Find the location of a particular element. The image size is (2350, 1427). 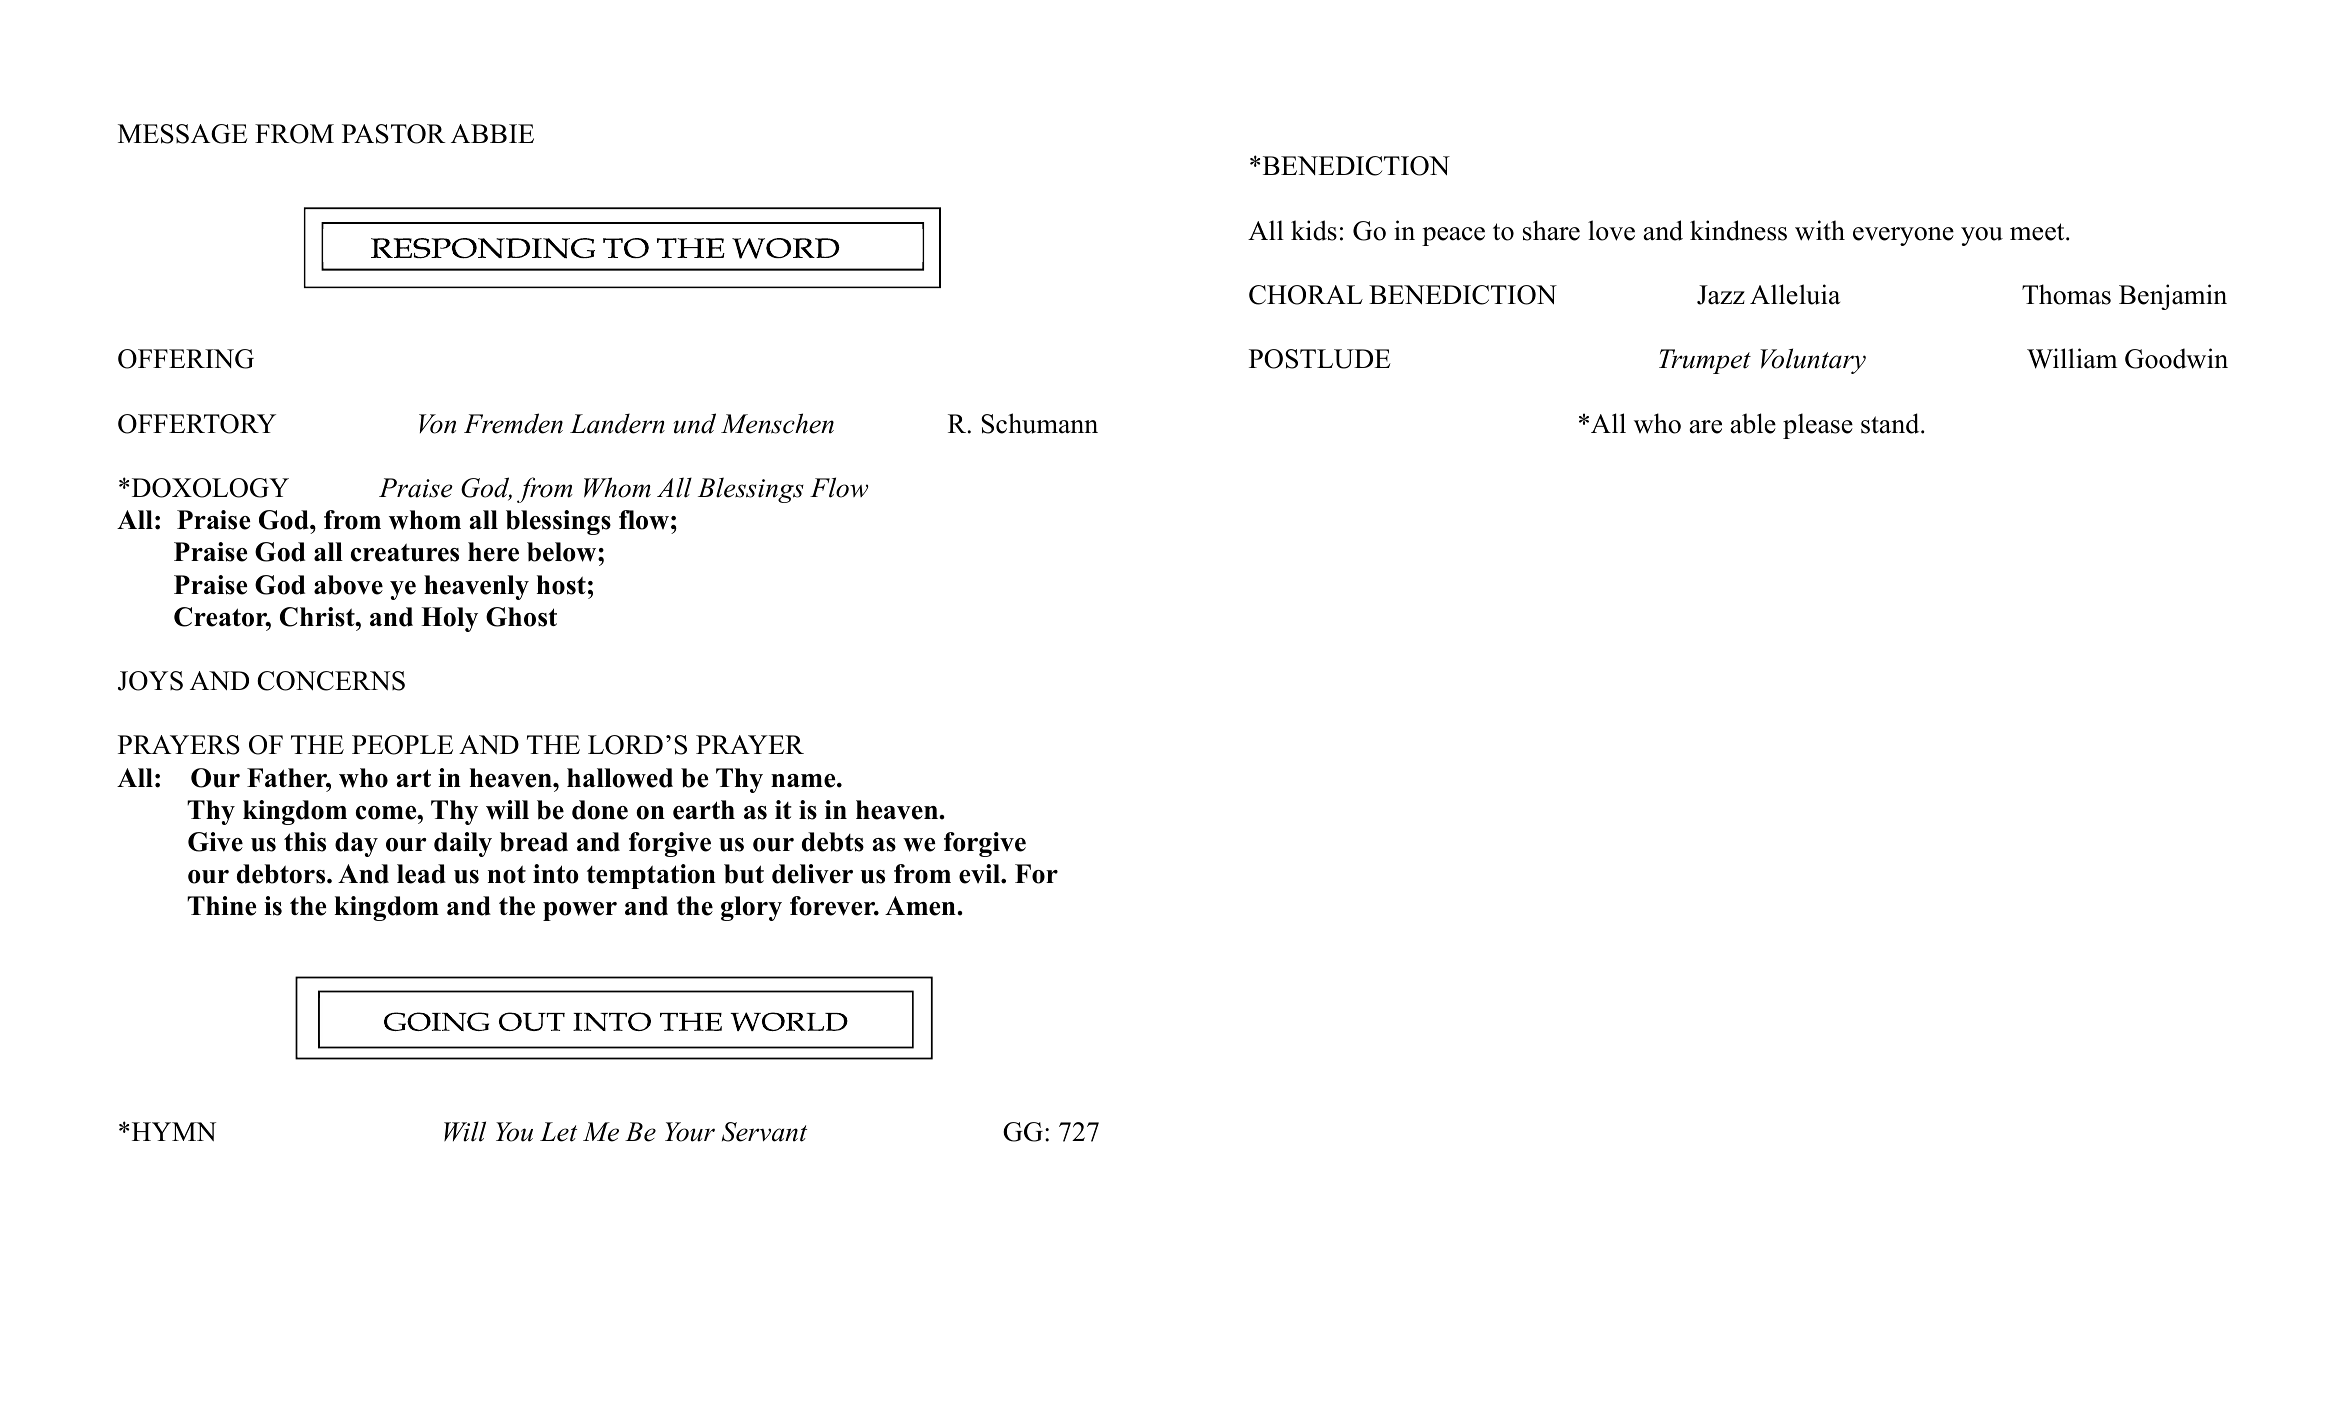

stand is located at coordinates (1891, 423).
